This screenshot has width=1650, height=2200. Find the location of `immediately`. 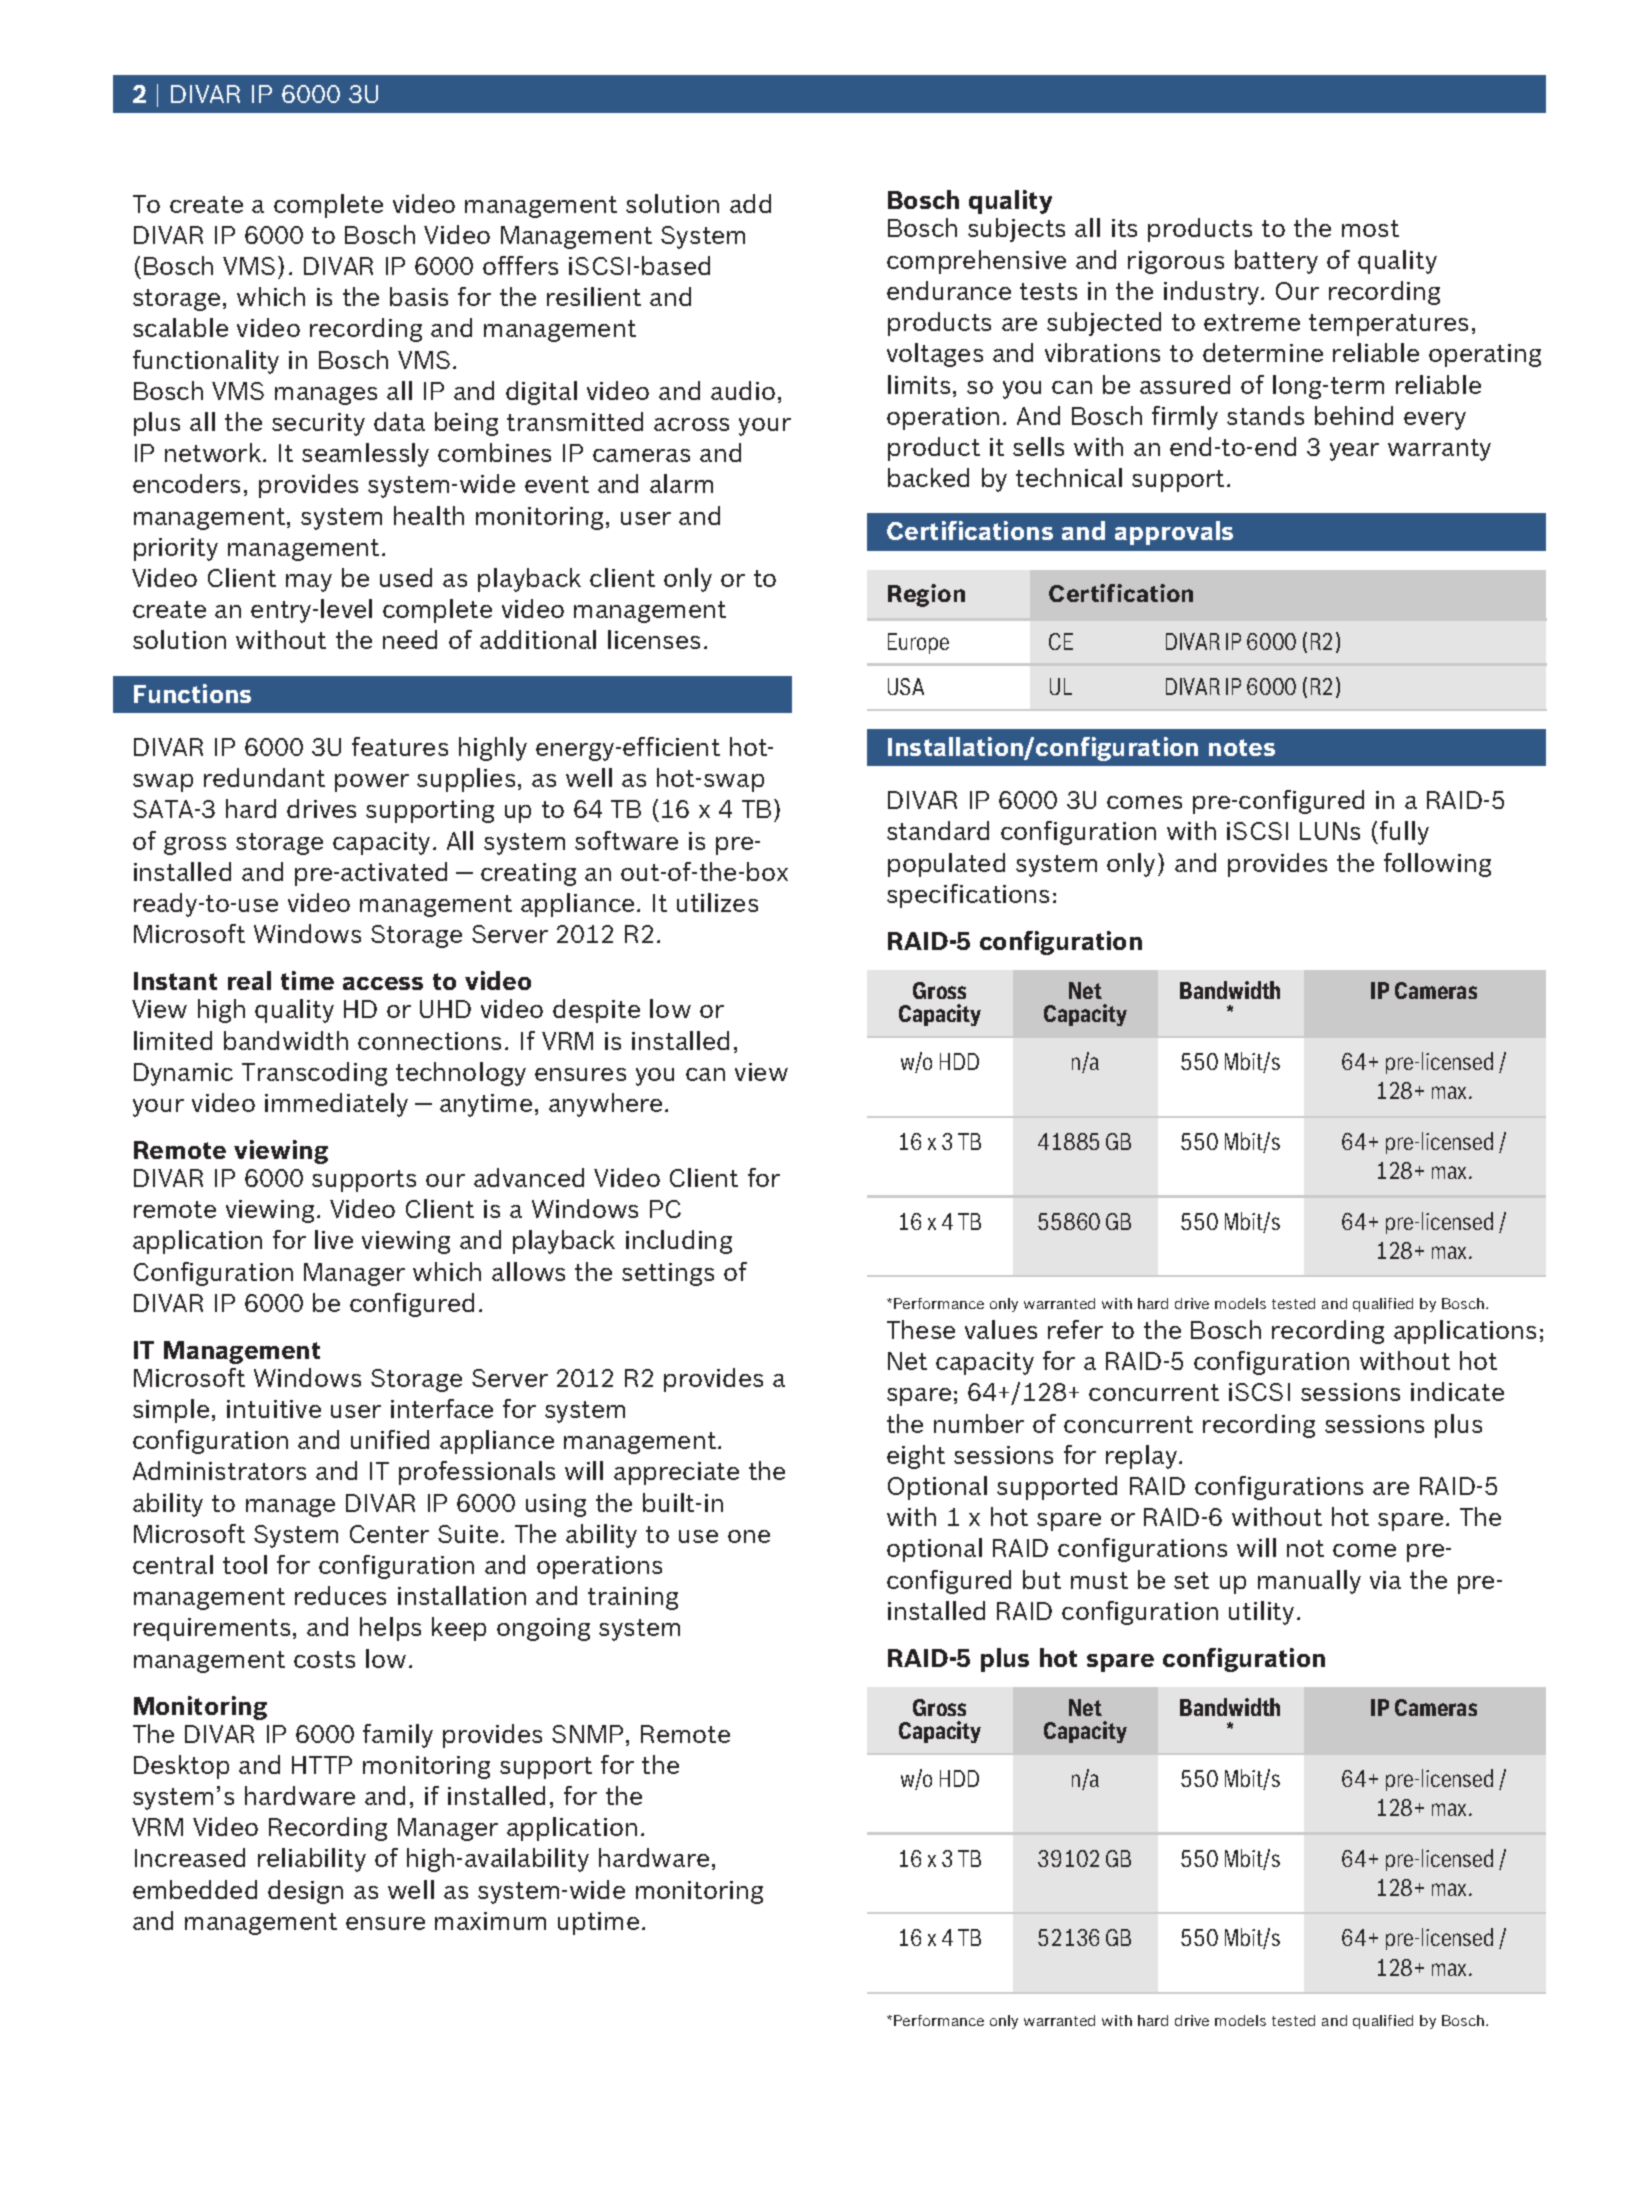

immediately is located at coordinates (336, 1105).
